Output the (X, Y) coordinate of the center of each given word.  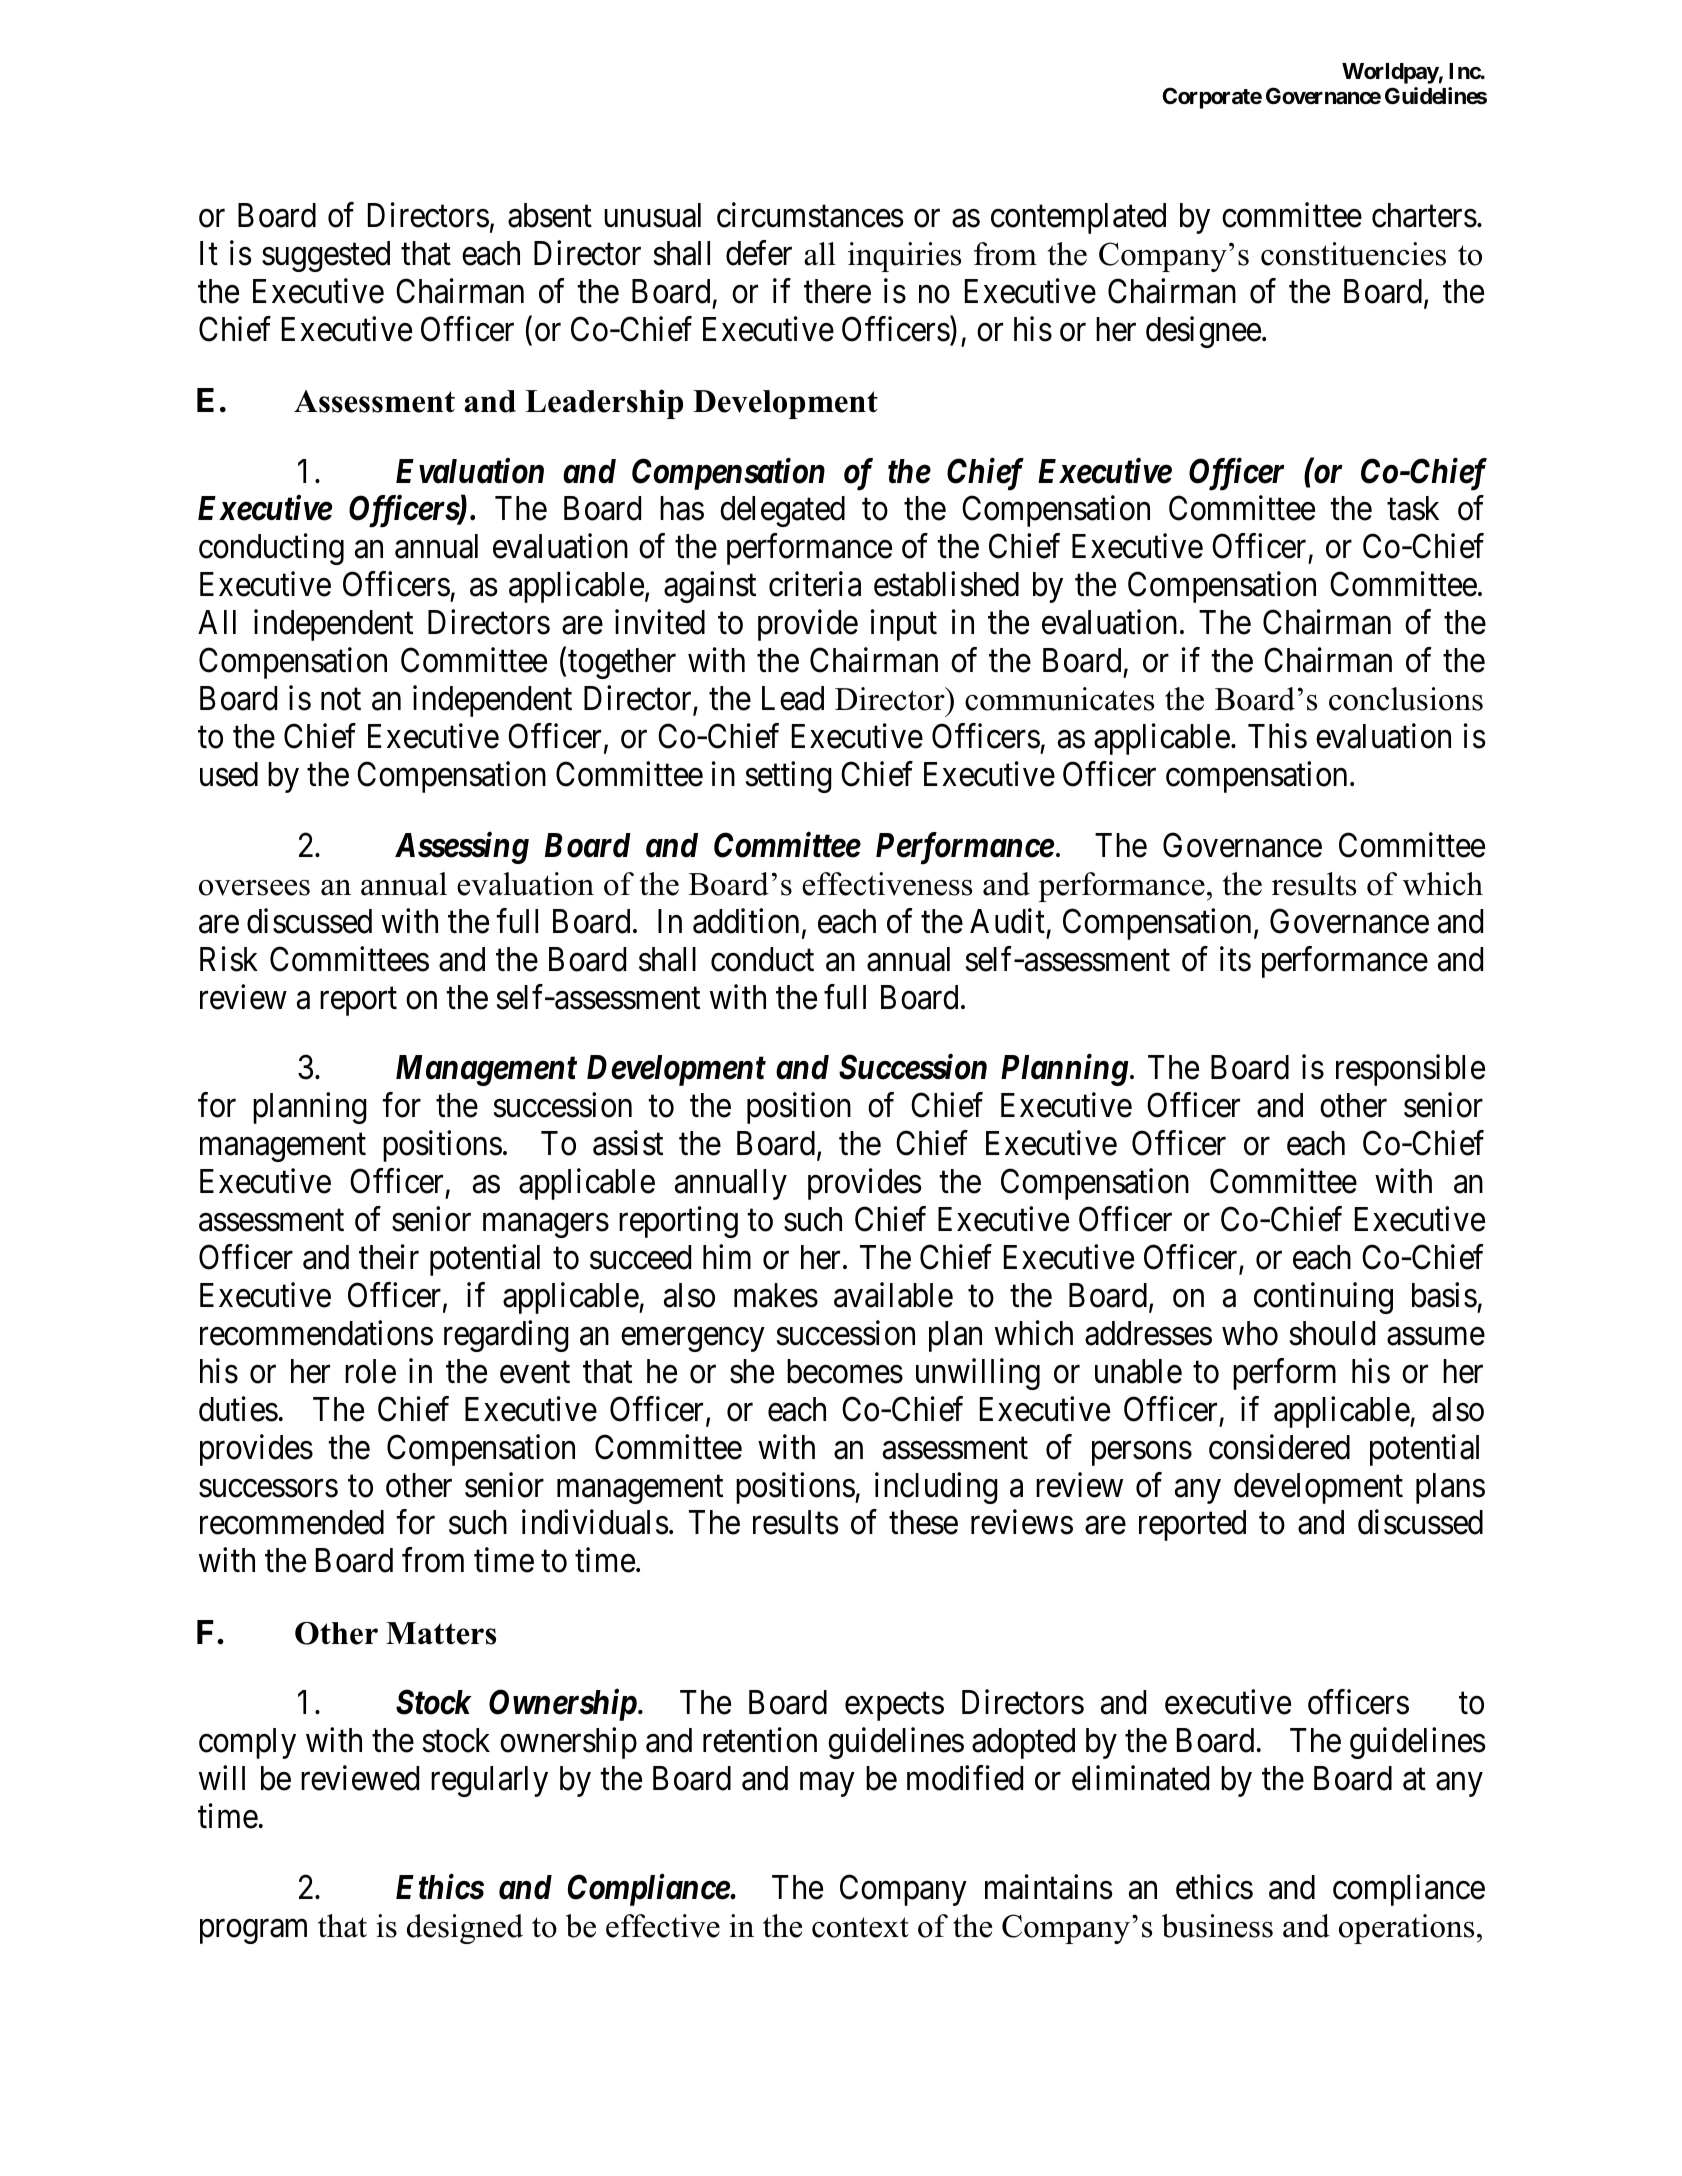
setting (789, 777)
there (837, 291)
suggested (326, 256)
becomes (845, 1371)
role (370, 1371)
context (860, 1927)
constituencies (1353, 254)
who (1250, 1333)
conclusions (1406, 699)
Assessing (462, 848)
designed (465, 1929)
